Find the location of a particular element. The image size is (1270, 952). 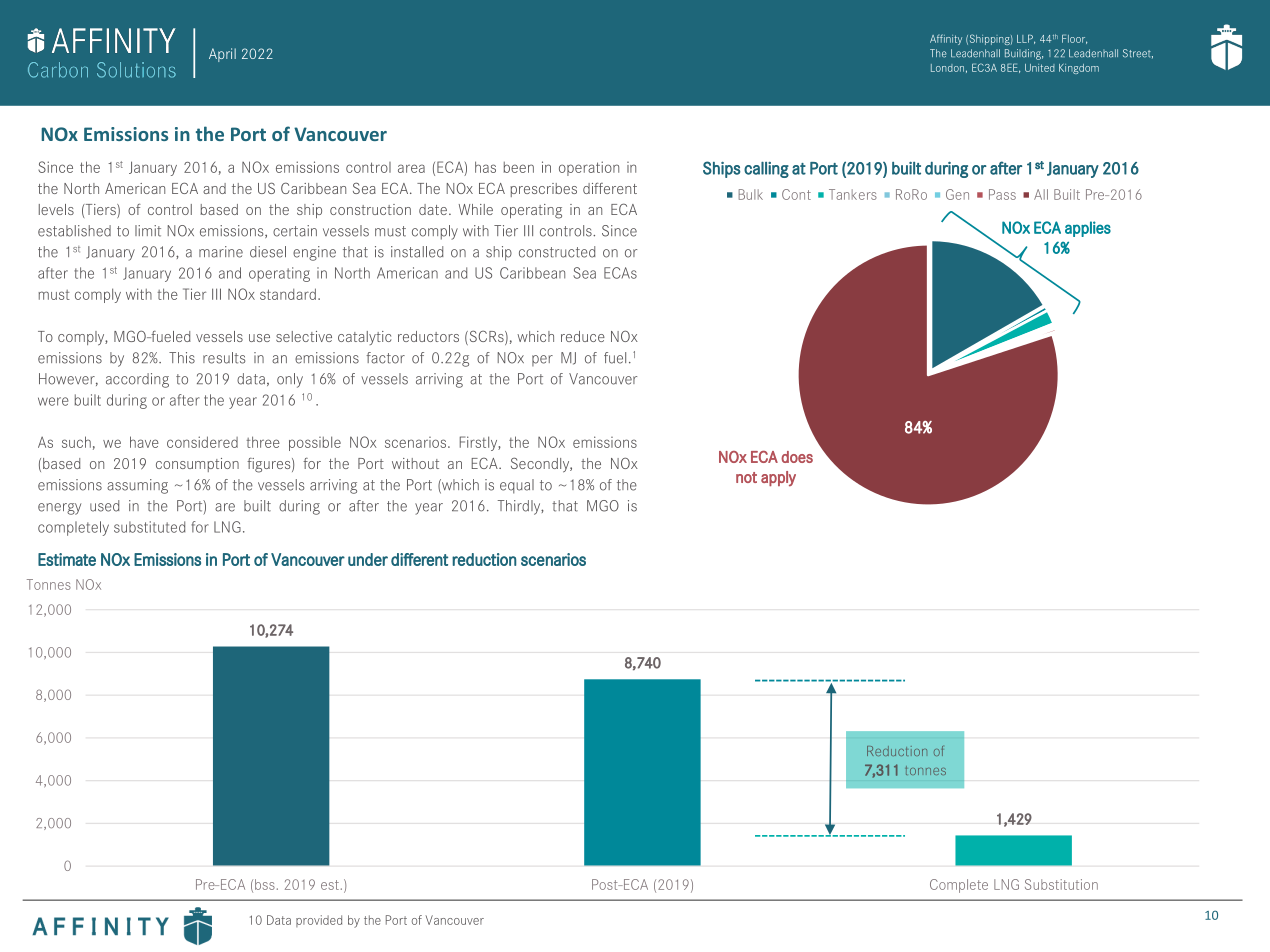

April is located at coordinates (222, 55).
